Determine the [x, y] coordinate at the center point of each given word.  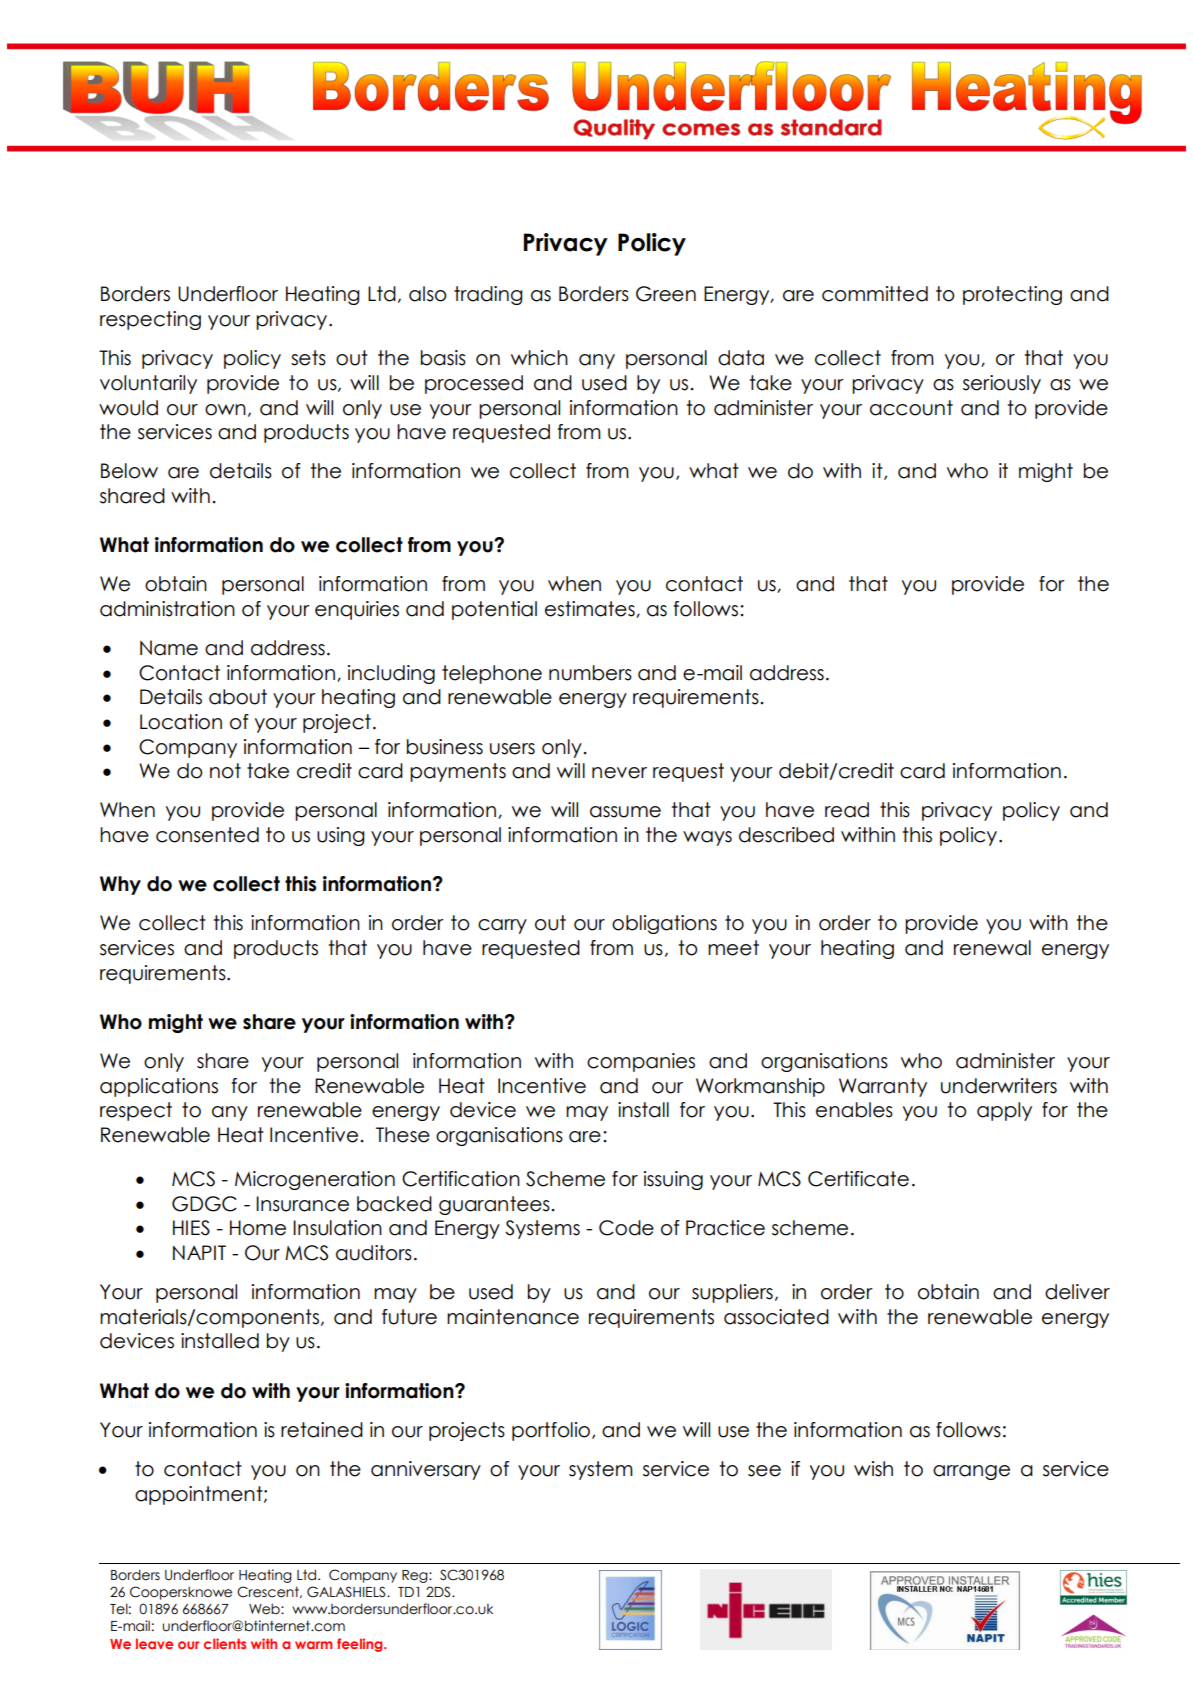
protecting [1012, 295]
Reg [416, 1576]
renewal [992, 948]
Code [626, 1228]
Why [120, 885]
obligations [664, 924]
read [847, 810]
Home [258, 1228]
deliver [1077, 1292]
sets [308, 358]
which [539, 358]
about [238, 697]
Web [265, 1609]
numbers [590, 673]
